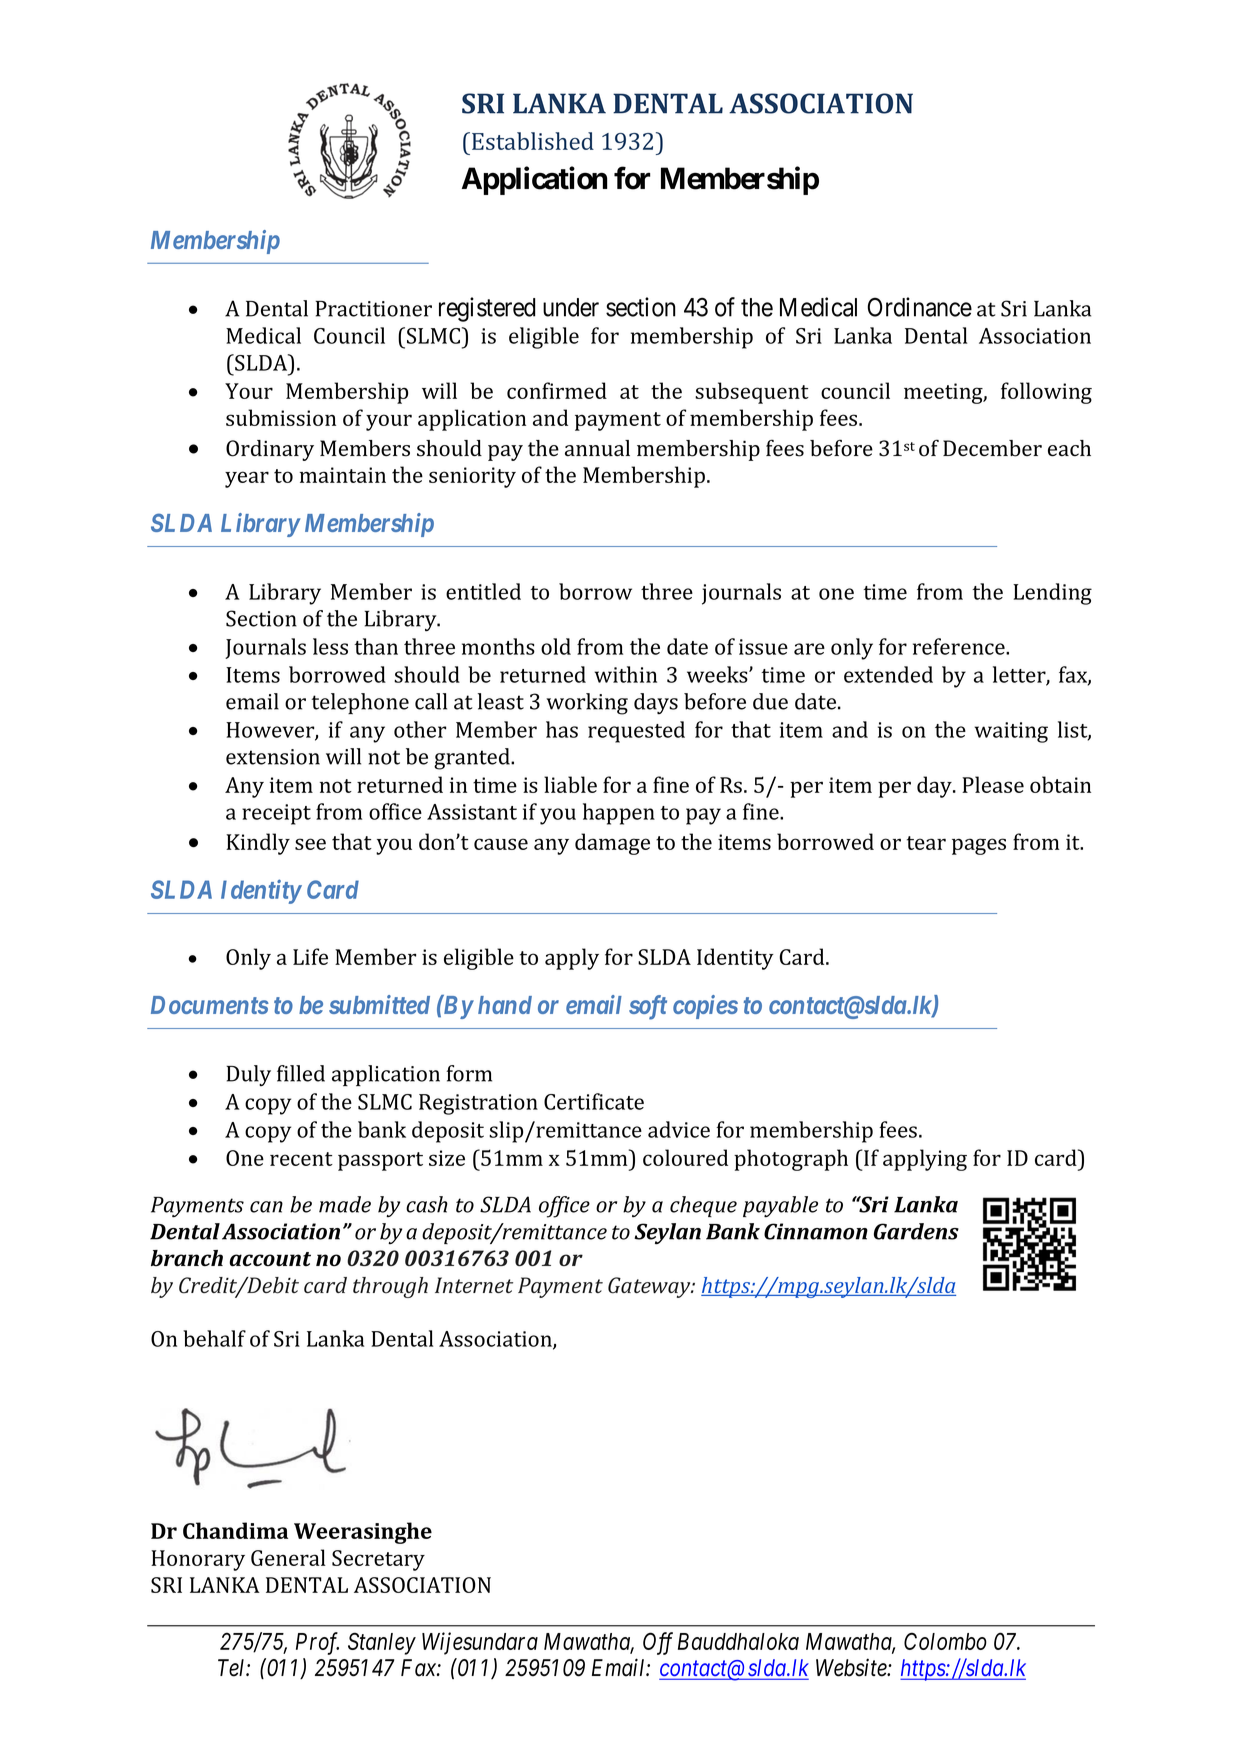  Describe the element at coordinates (533, 141) in the screenshot. I see `Established` at that location.
